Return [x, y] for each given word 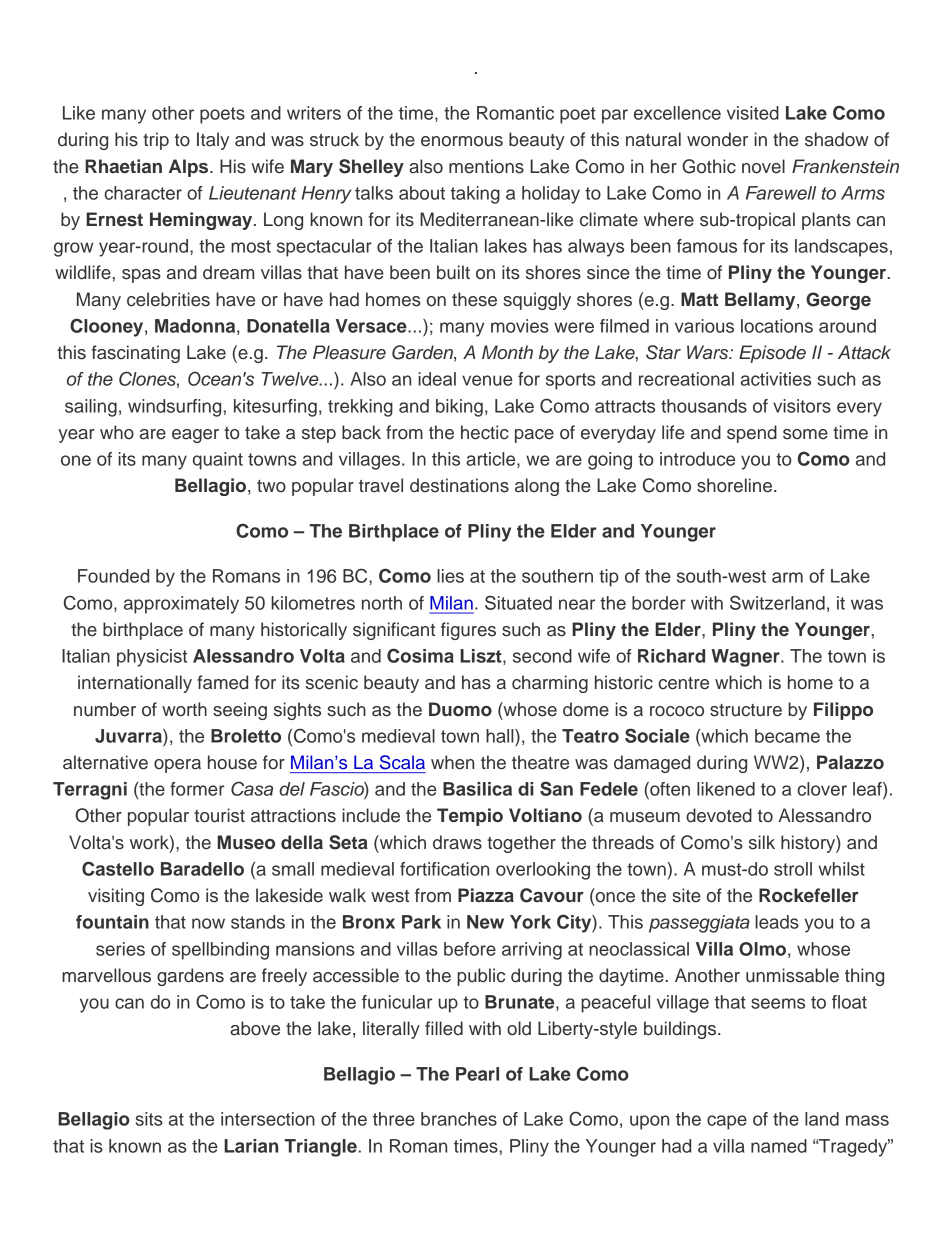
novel [763, 166]
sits [149, 1119]
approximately [181, 605]
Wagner [746, 658]
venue [487, 380]
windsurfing [174, 408]
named [779, 1146]
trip [156, 141]
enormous [462, 141]
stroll [793, 869]
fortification [444, 869]
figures [468, 631]
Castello [118, 868]
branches [459, 1119]
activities [776, 379]
